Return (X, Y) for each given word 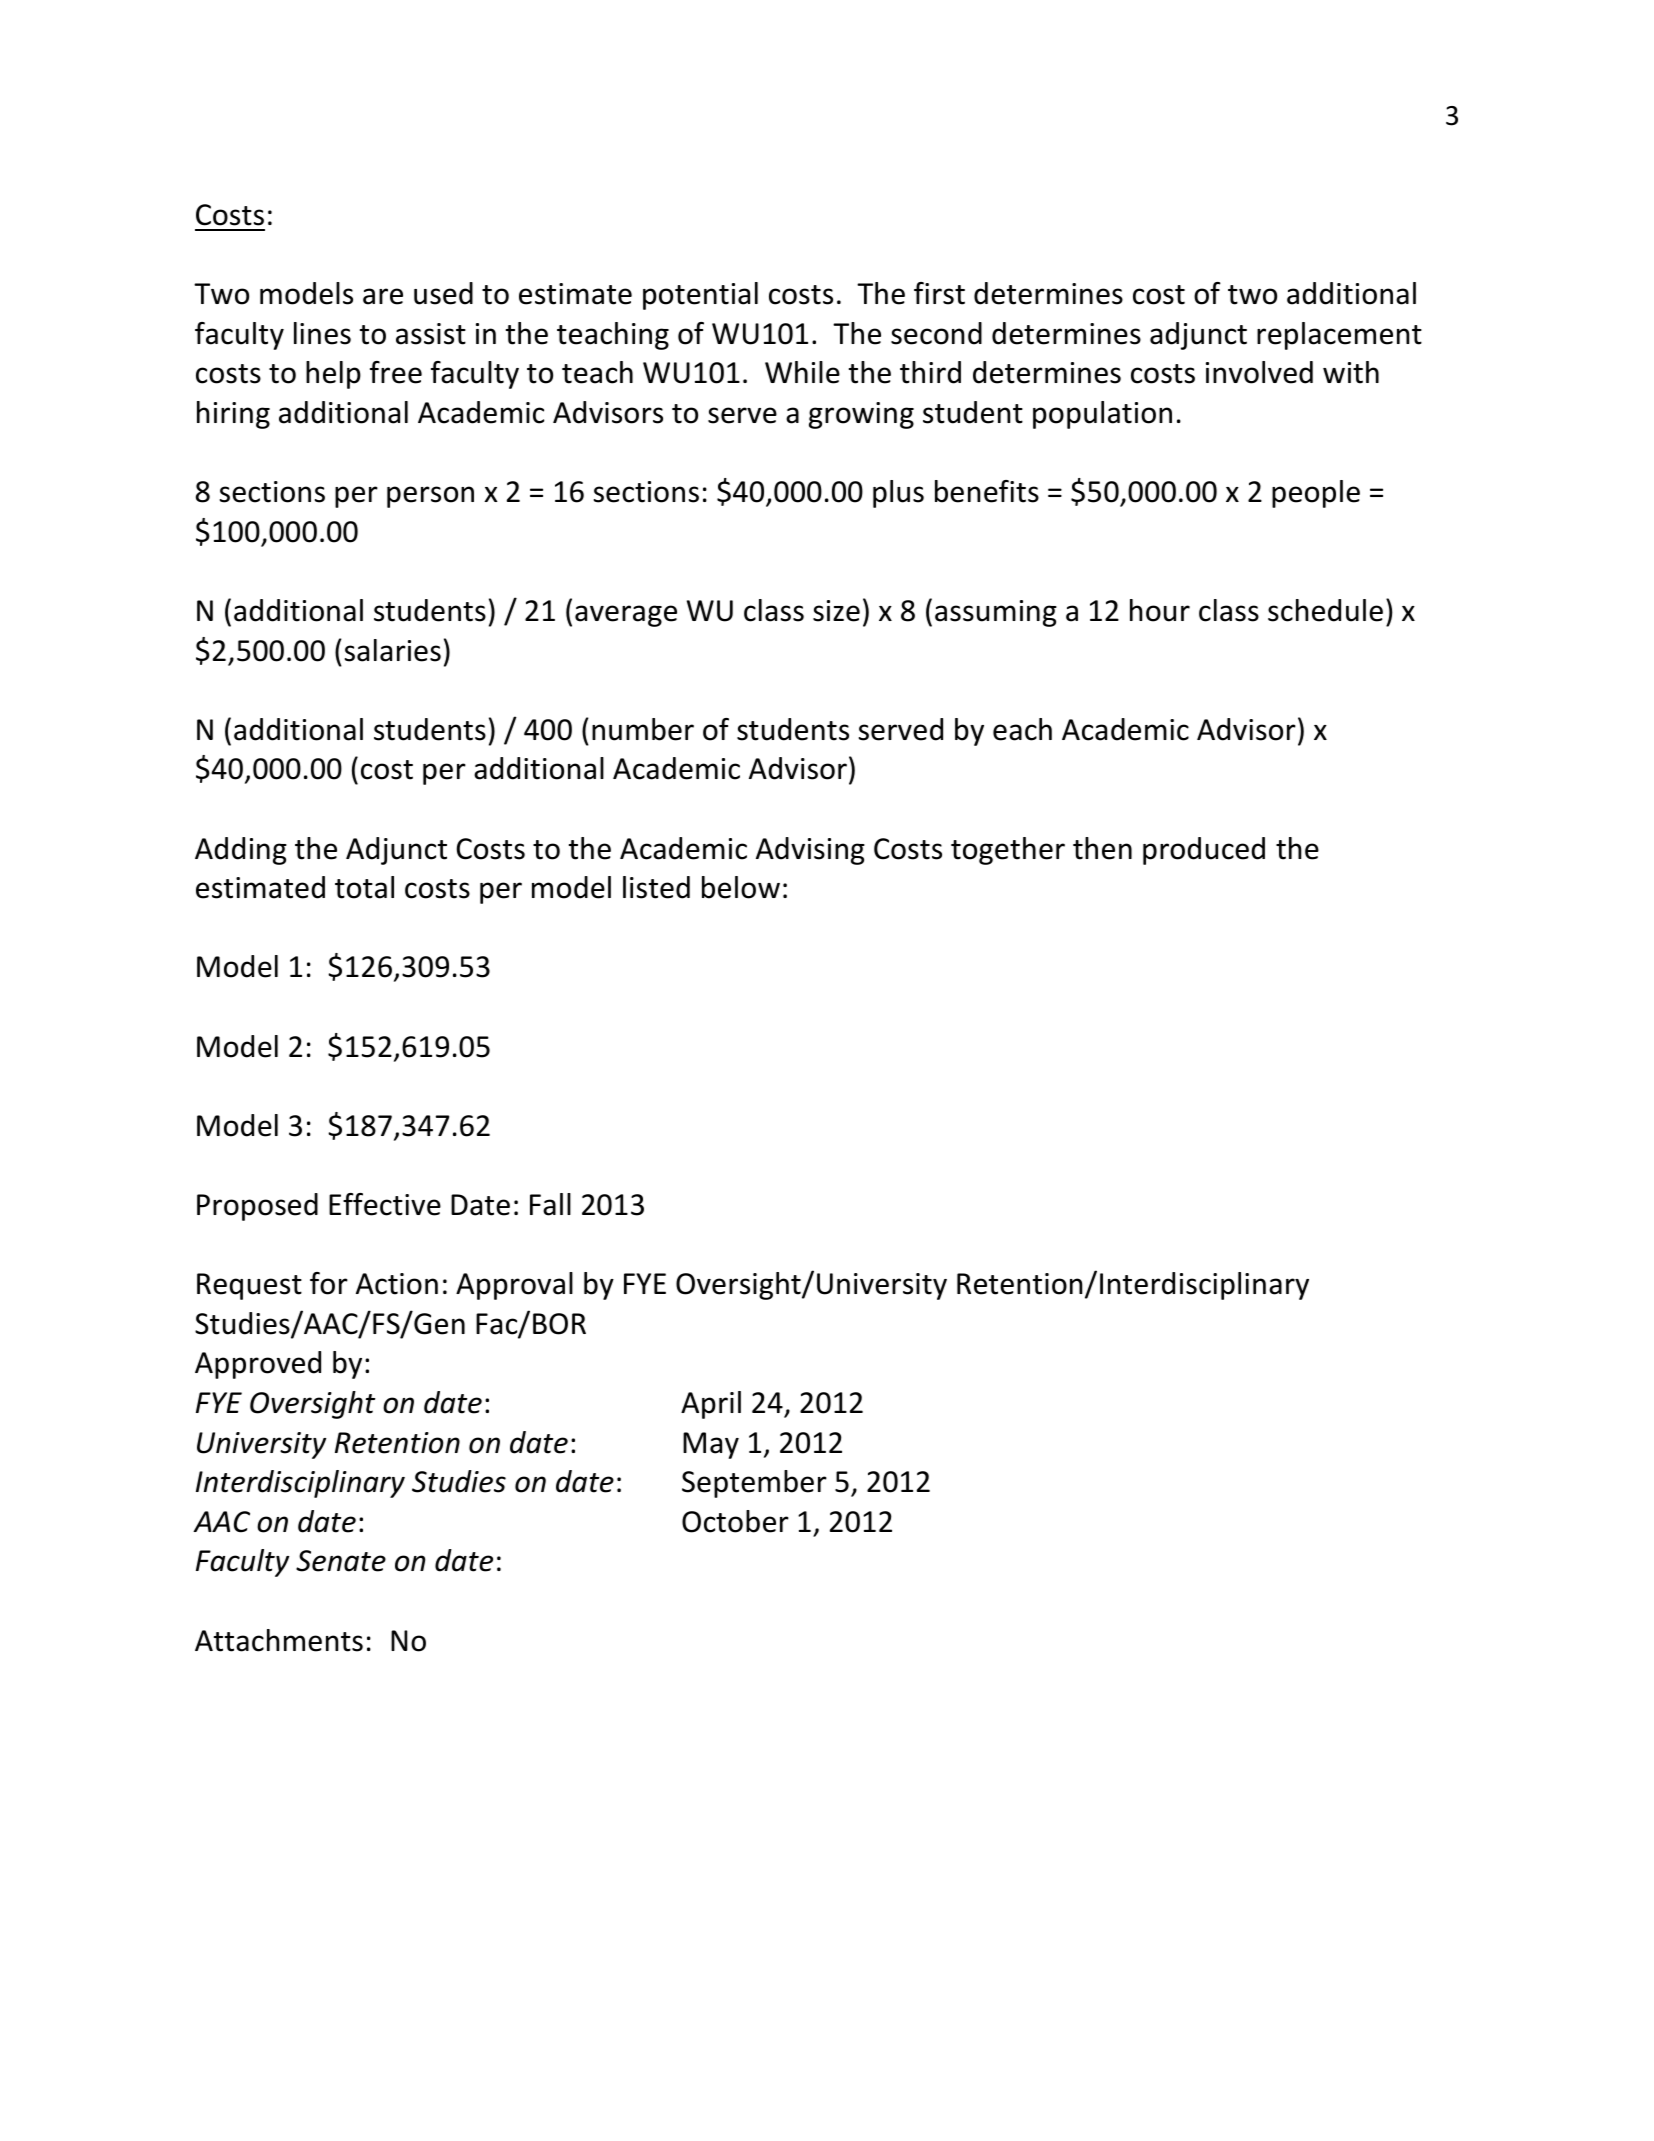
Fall (550, 1204)
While (802, 372)
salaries (393, 650)
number (643, 729)
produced (1204, 851)
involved (1259, 372)
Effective (385, 1204)
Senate (341, 1561)
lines (322, 333)
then (1102, 848)
